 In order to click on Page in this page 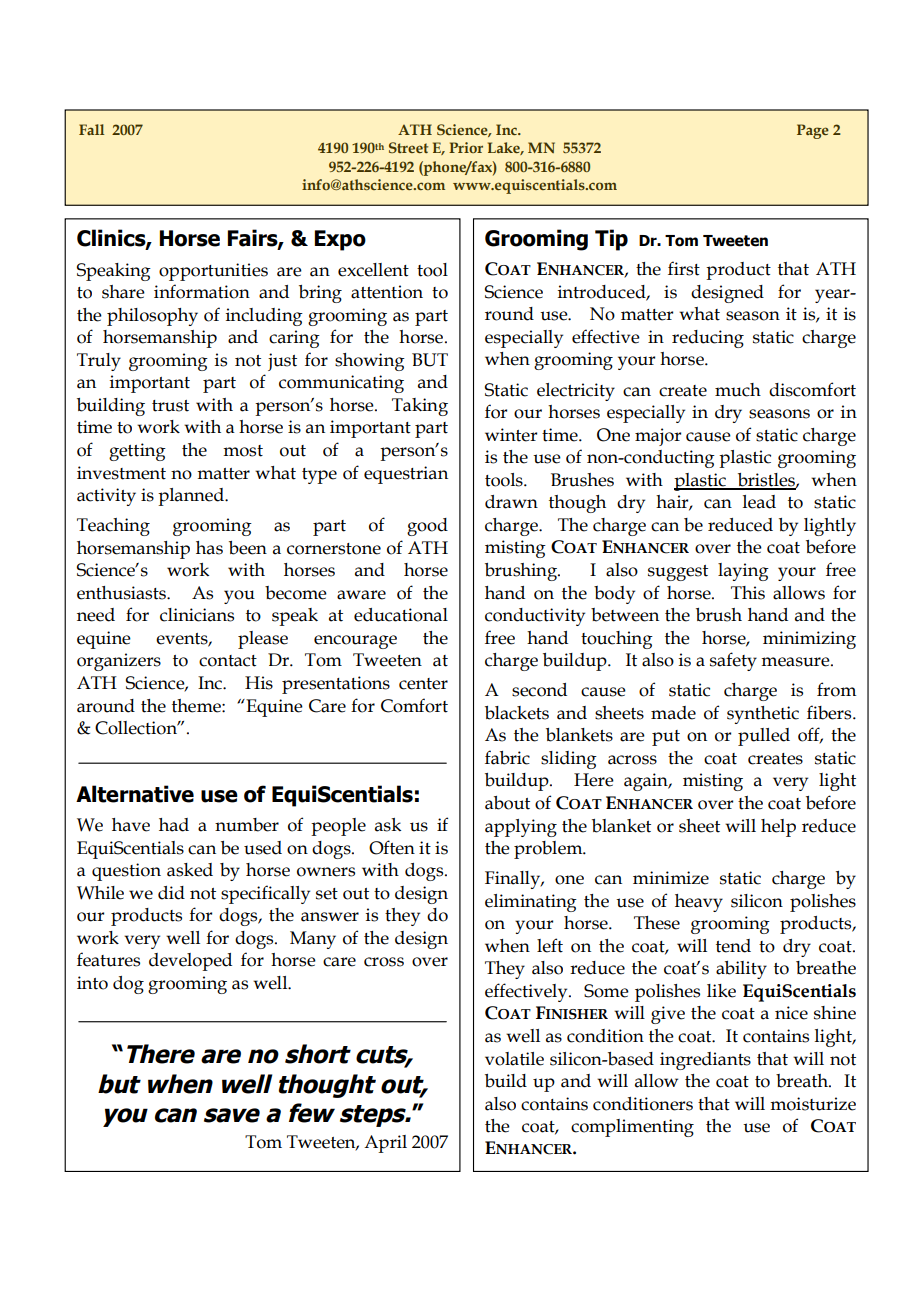, I will do `click(813, 131)`.
